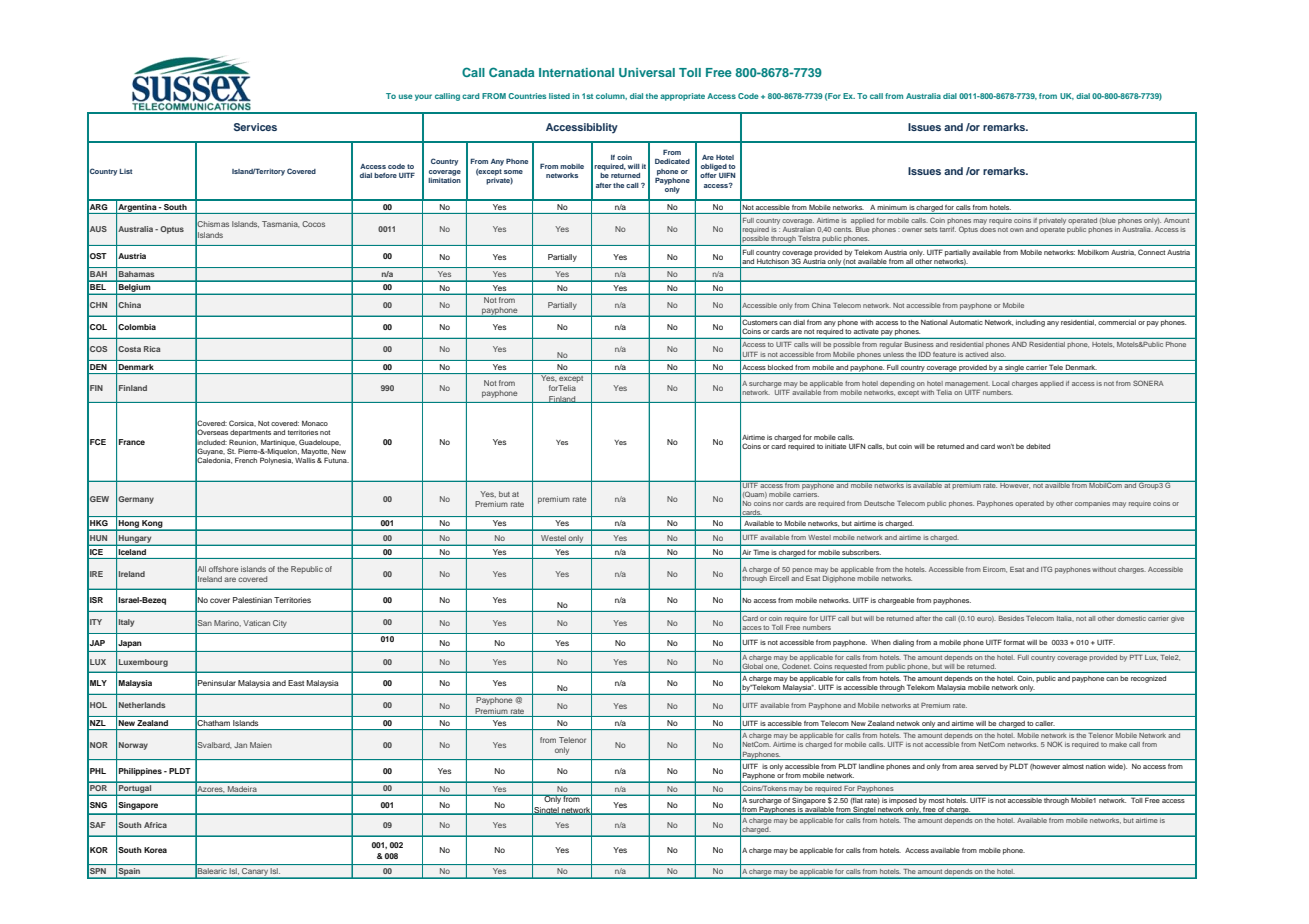 This page has height=924, width=1309. Describe the element at coordinates (682, 97) in the page. I see `appropriate` at that location.
